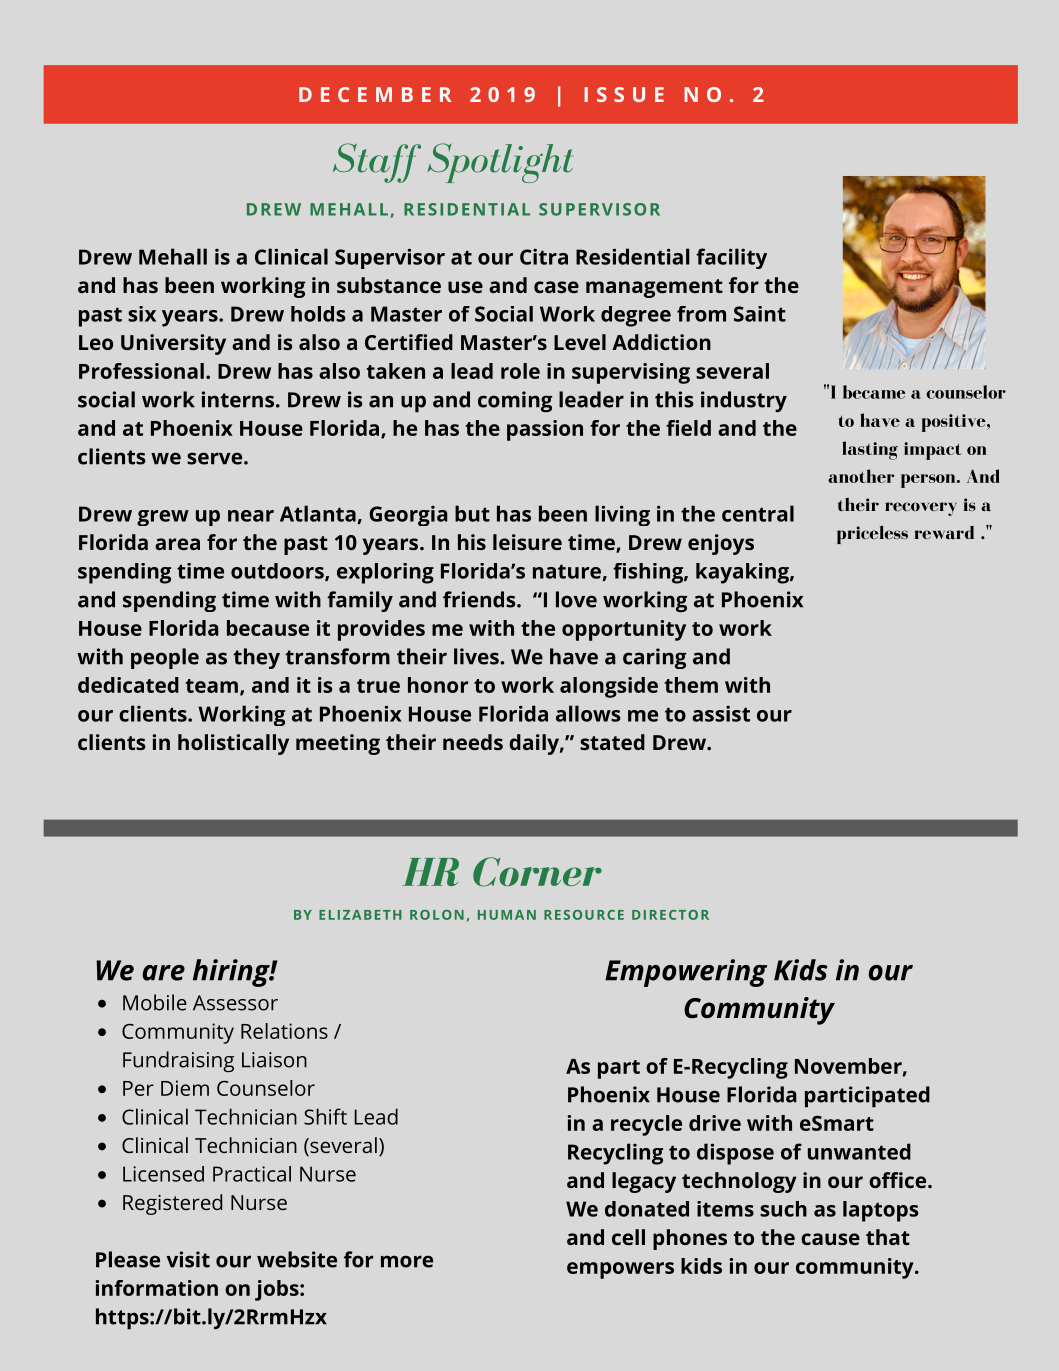 This screenshot has width=1059, height=1371. Describe the element at coordinates (545, 430) in the screenshot. I see `passion` at that location.
